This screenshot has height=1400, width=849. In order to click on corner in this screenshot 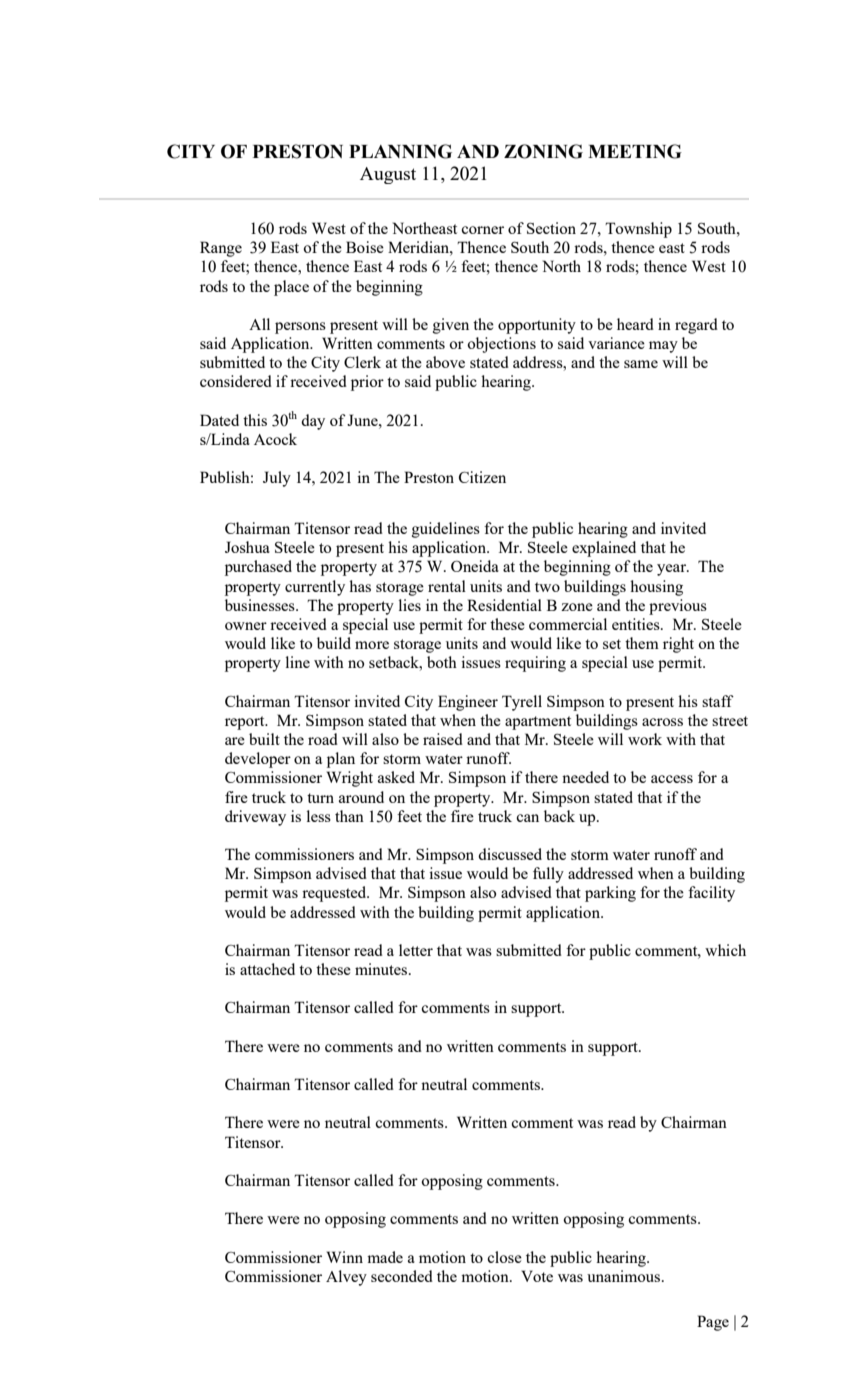, I will do `click(482, 230)`.
